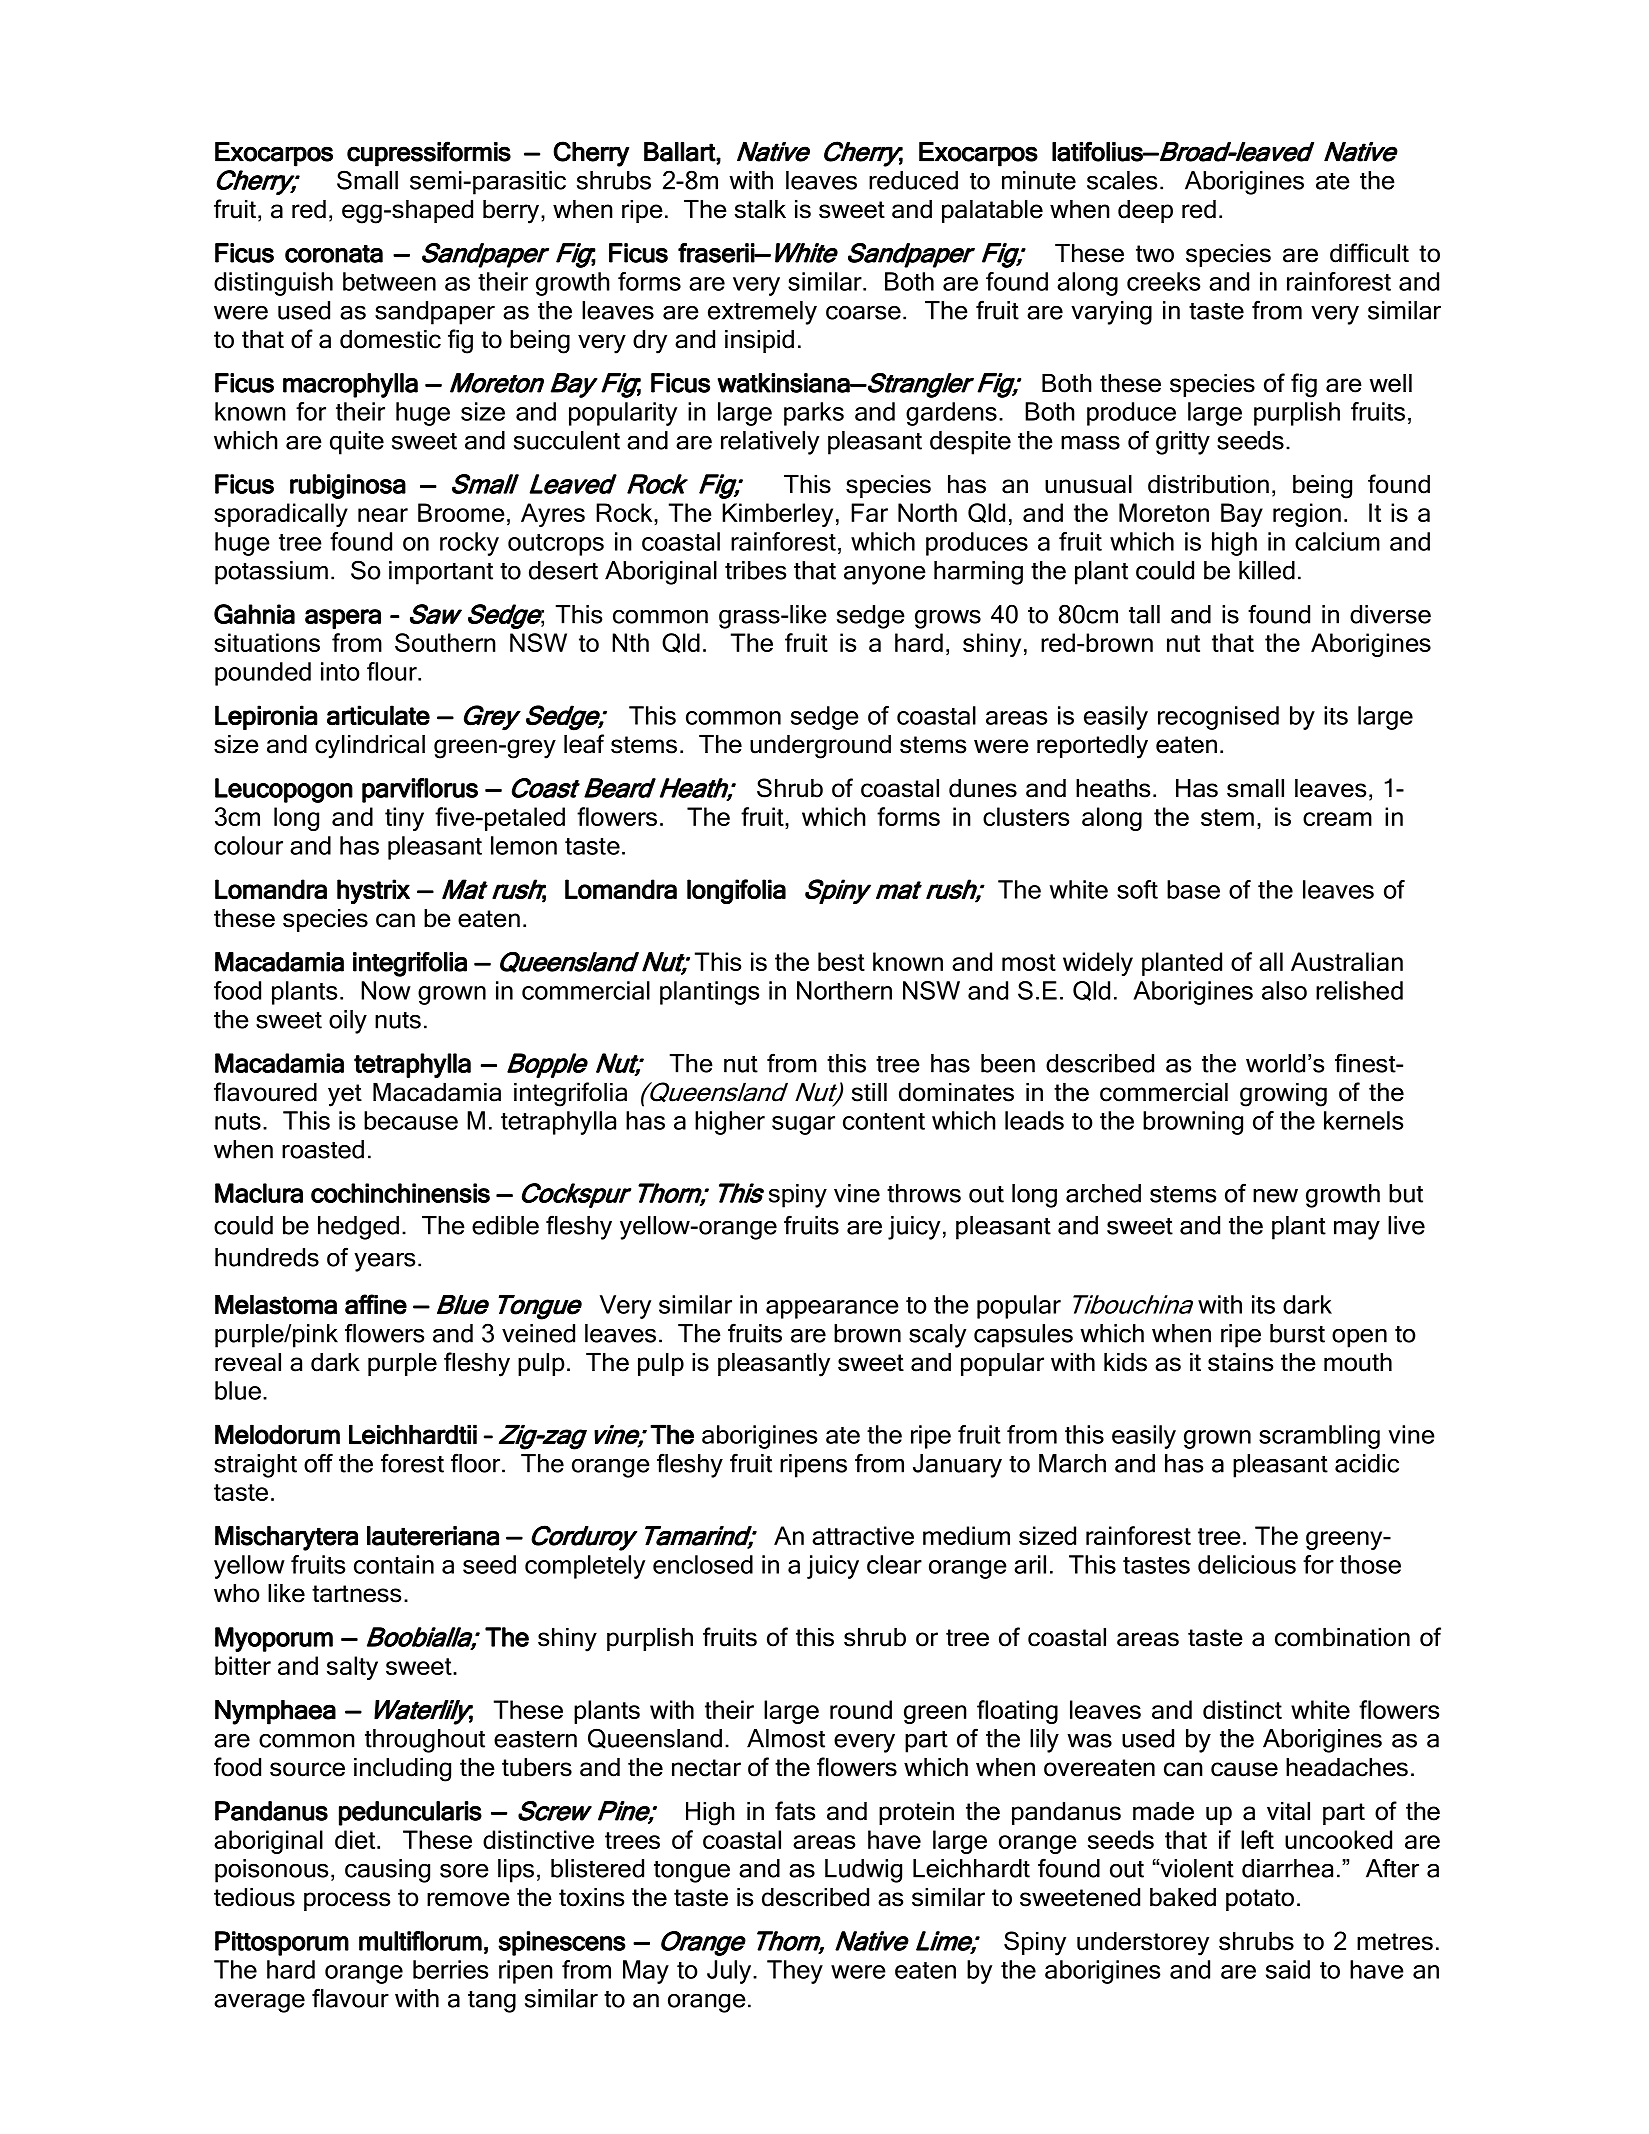  Describe the element at coordinates (1283, 1095) in the document. I see `growing` at that location.
